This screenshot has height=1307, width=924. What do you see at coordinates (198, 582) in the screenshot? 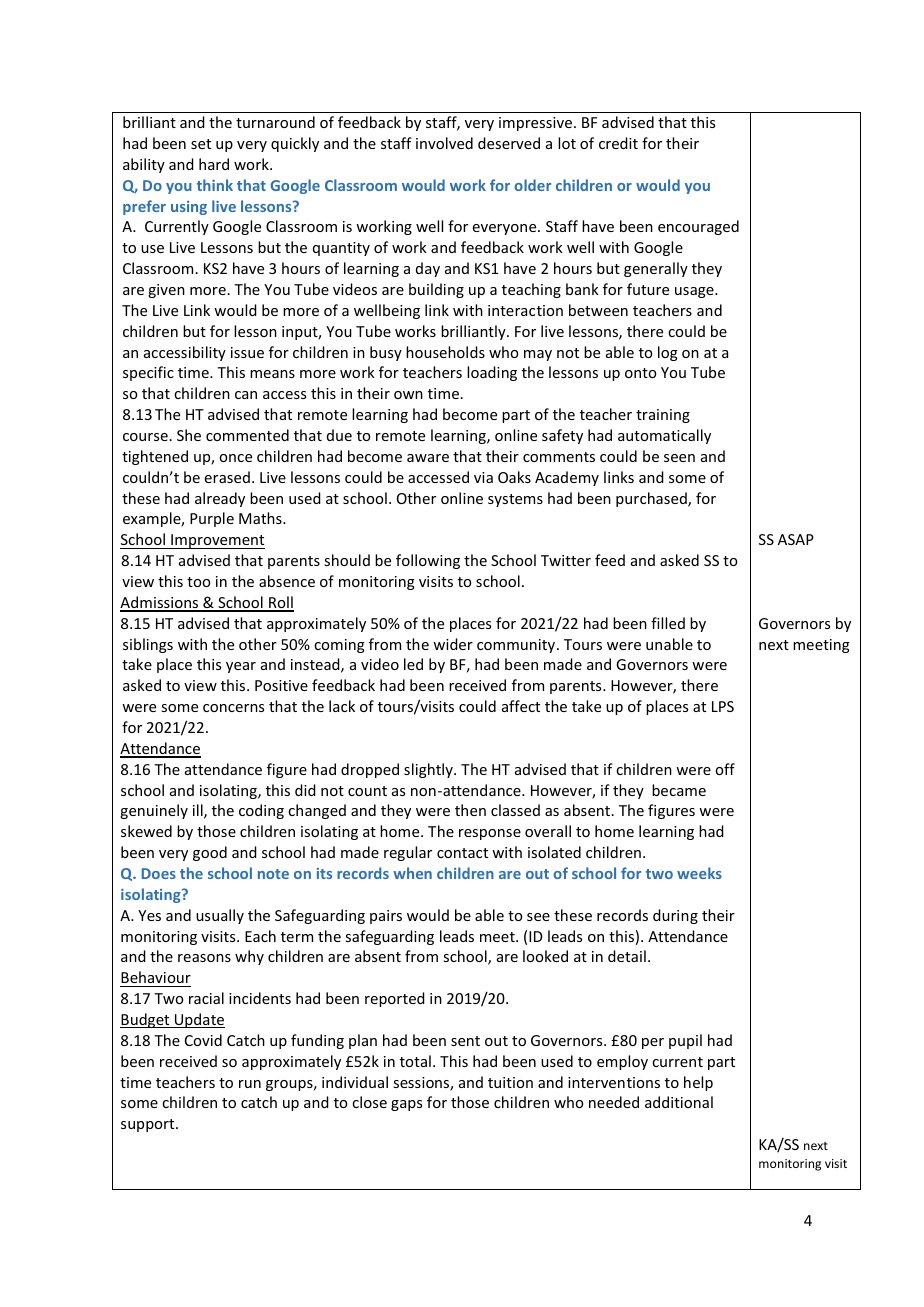
I see `too` at bounding box center [198, 582].
